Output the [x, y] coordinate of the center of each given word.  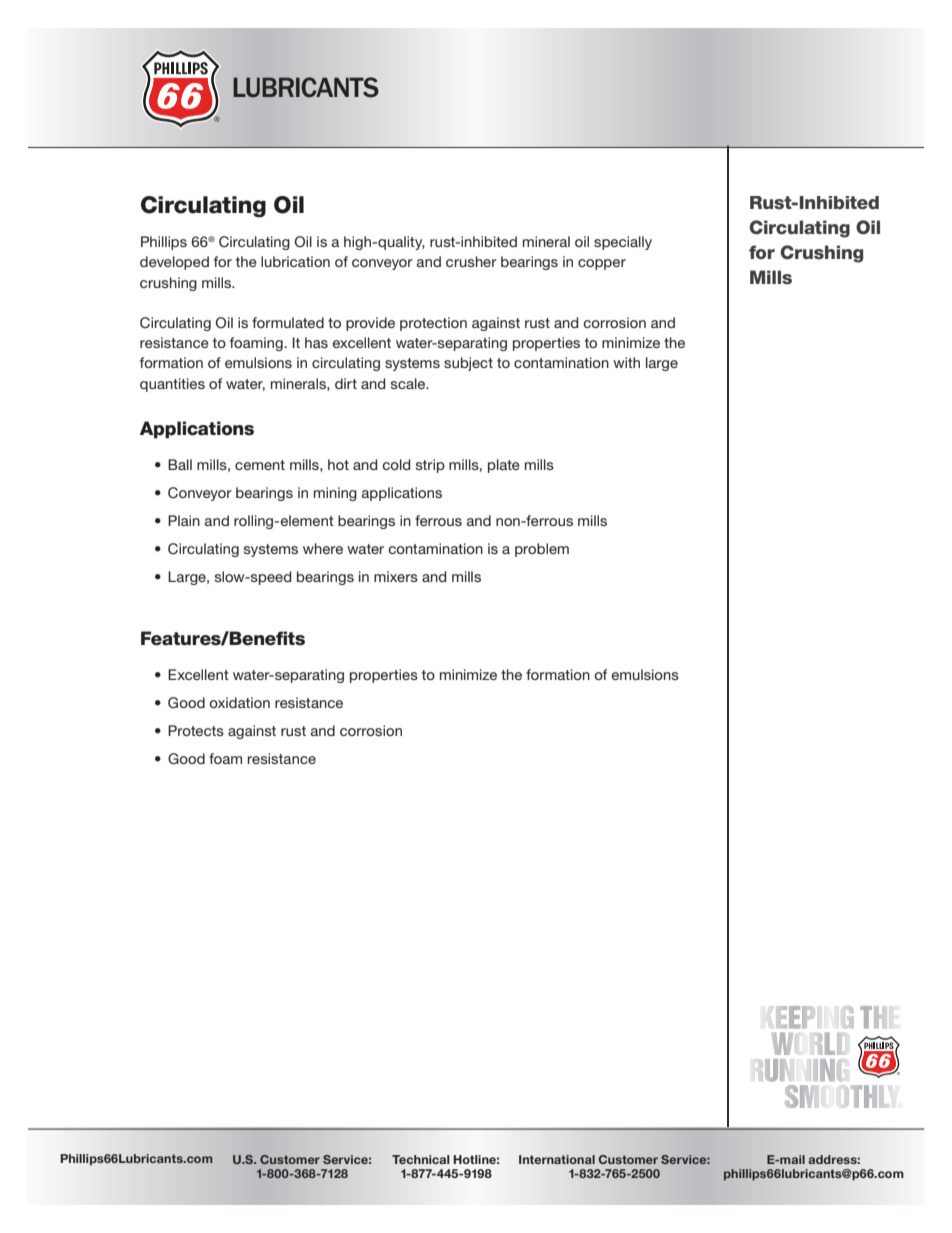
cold [396, 464]
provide [370, 324]
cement [260, 465]
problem [542, 550]
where [323, 548]
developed [174, 263]
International [557, 1159]
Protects [196, 730]
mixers [396, 576]
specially [623, 243]
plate [504, 466]
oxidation [239, 702]
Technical [420, 1159]
